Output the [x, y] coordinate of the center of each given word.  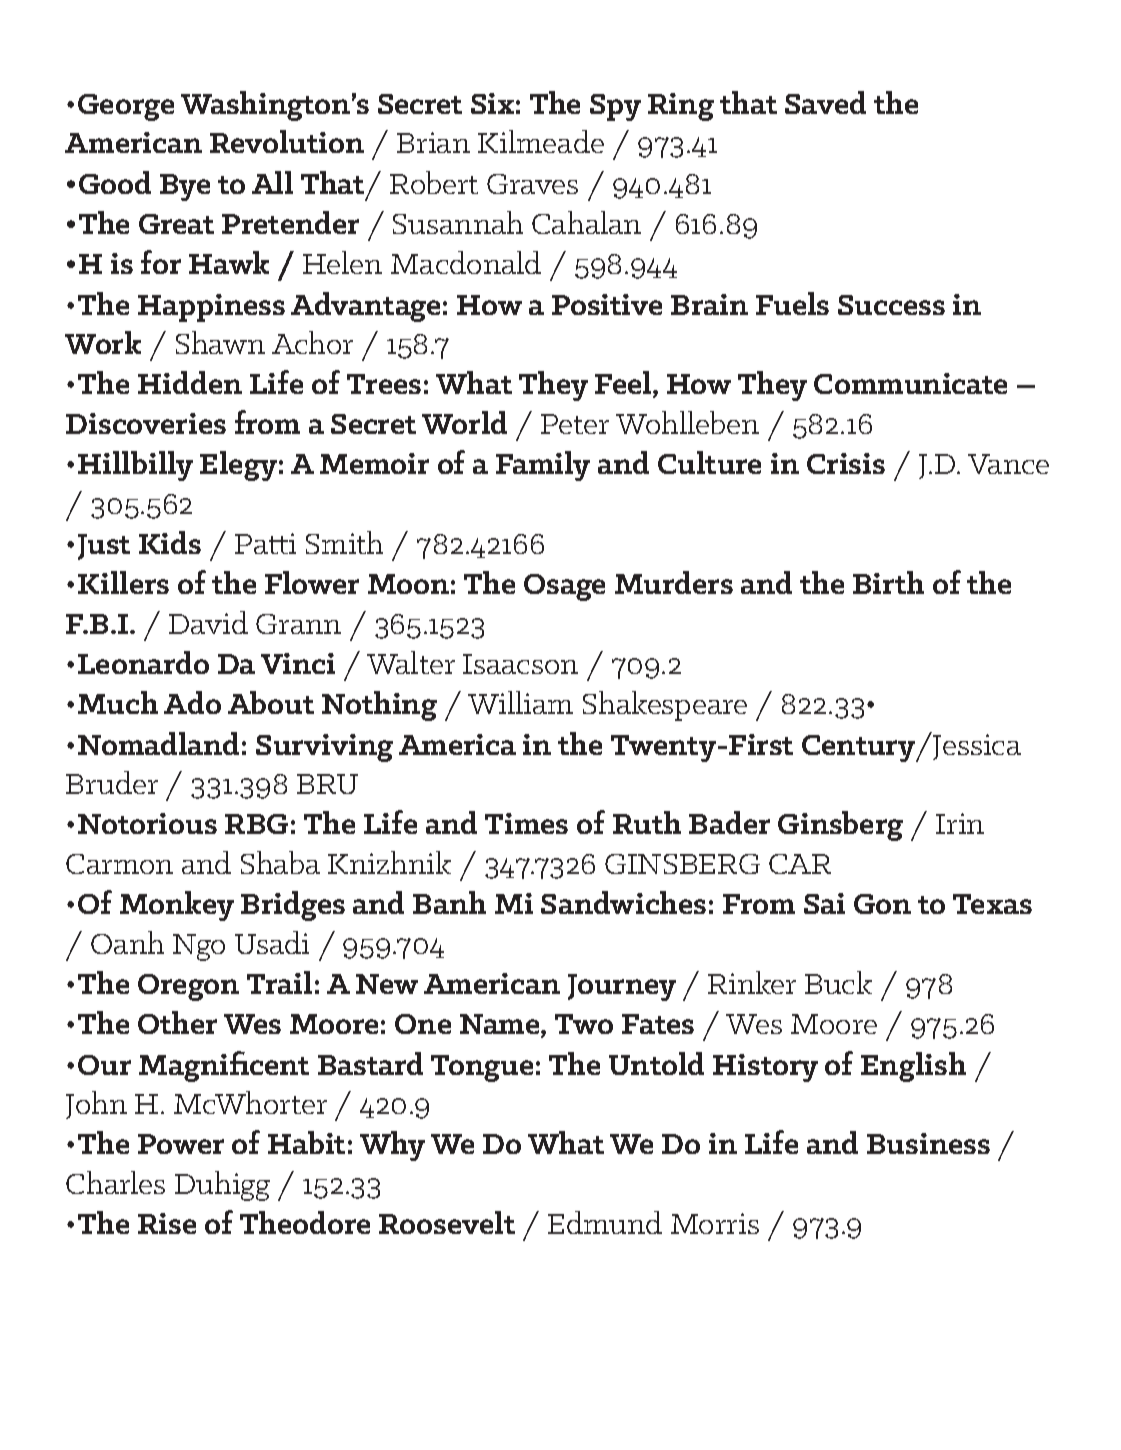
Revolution [287, 141]
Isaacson [520, 664]
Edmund [605, 1222]
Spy [615, 107]
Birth [888, 582]
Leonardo [143, 662]
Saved [825, 102]
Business [928, 1143]
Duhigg [222, 1186]
